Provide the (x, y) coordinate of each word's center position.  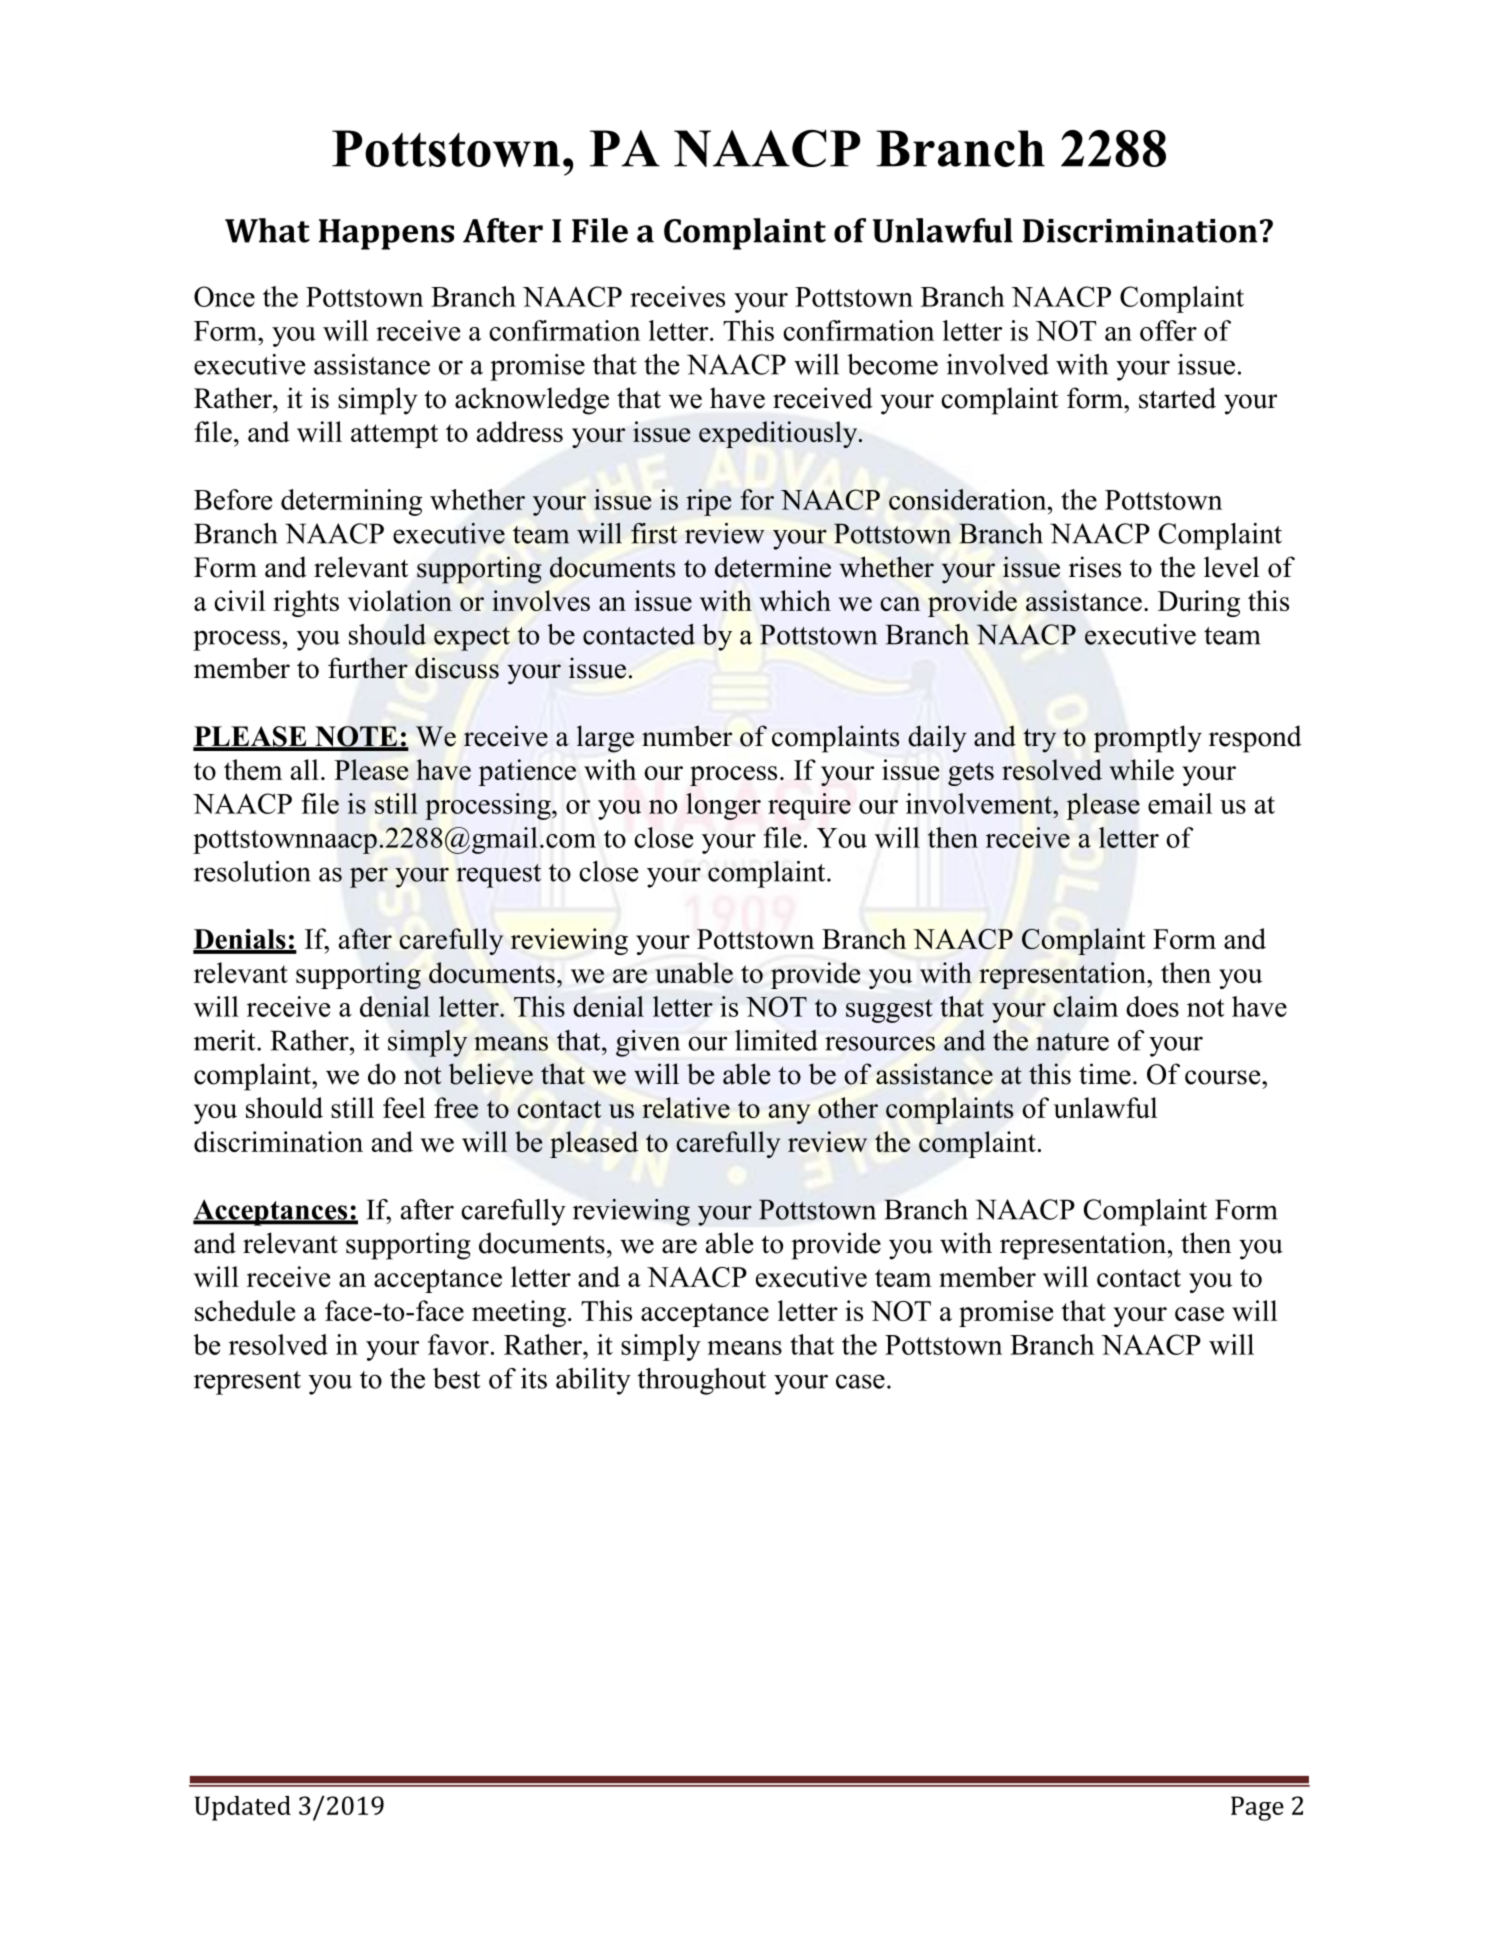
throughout (701, 1381)
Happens (386, 234)
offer (1168, 330)
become (892, 364)
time (1105, 1074)
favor (458, 1344)
